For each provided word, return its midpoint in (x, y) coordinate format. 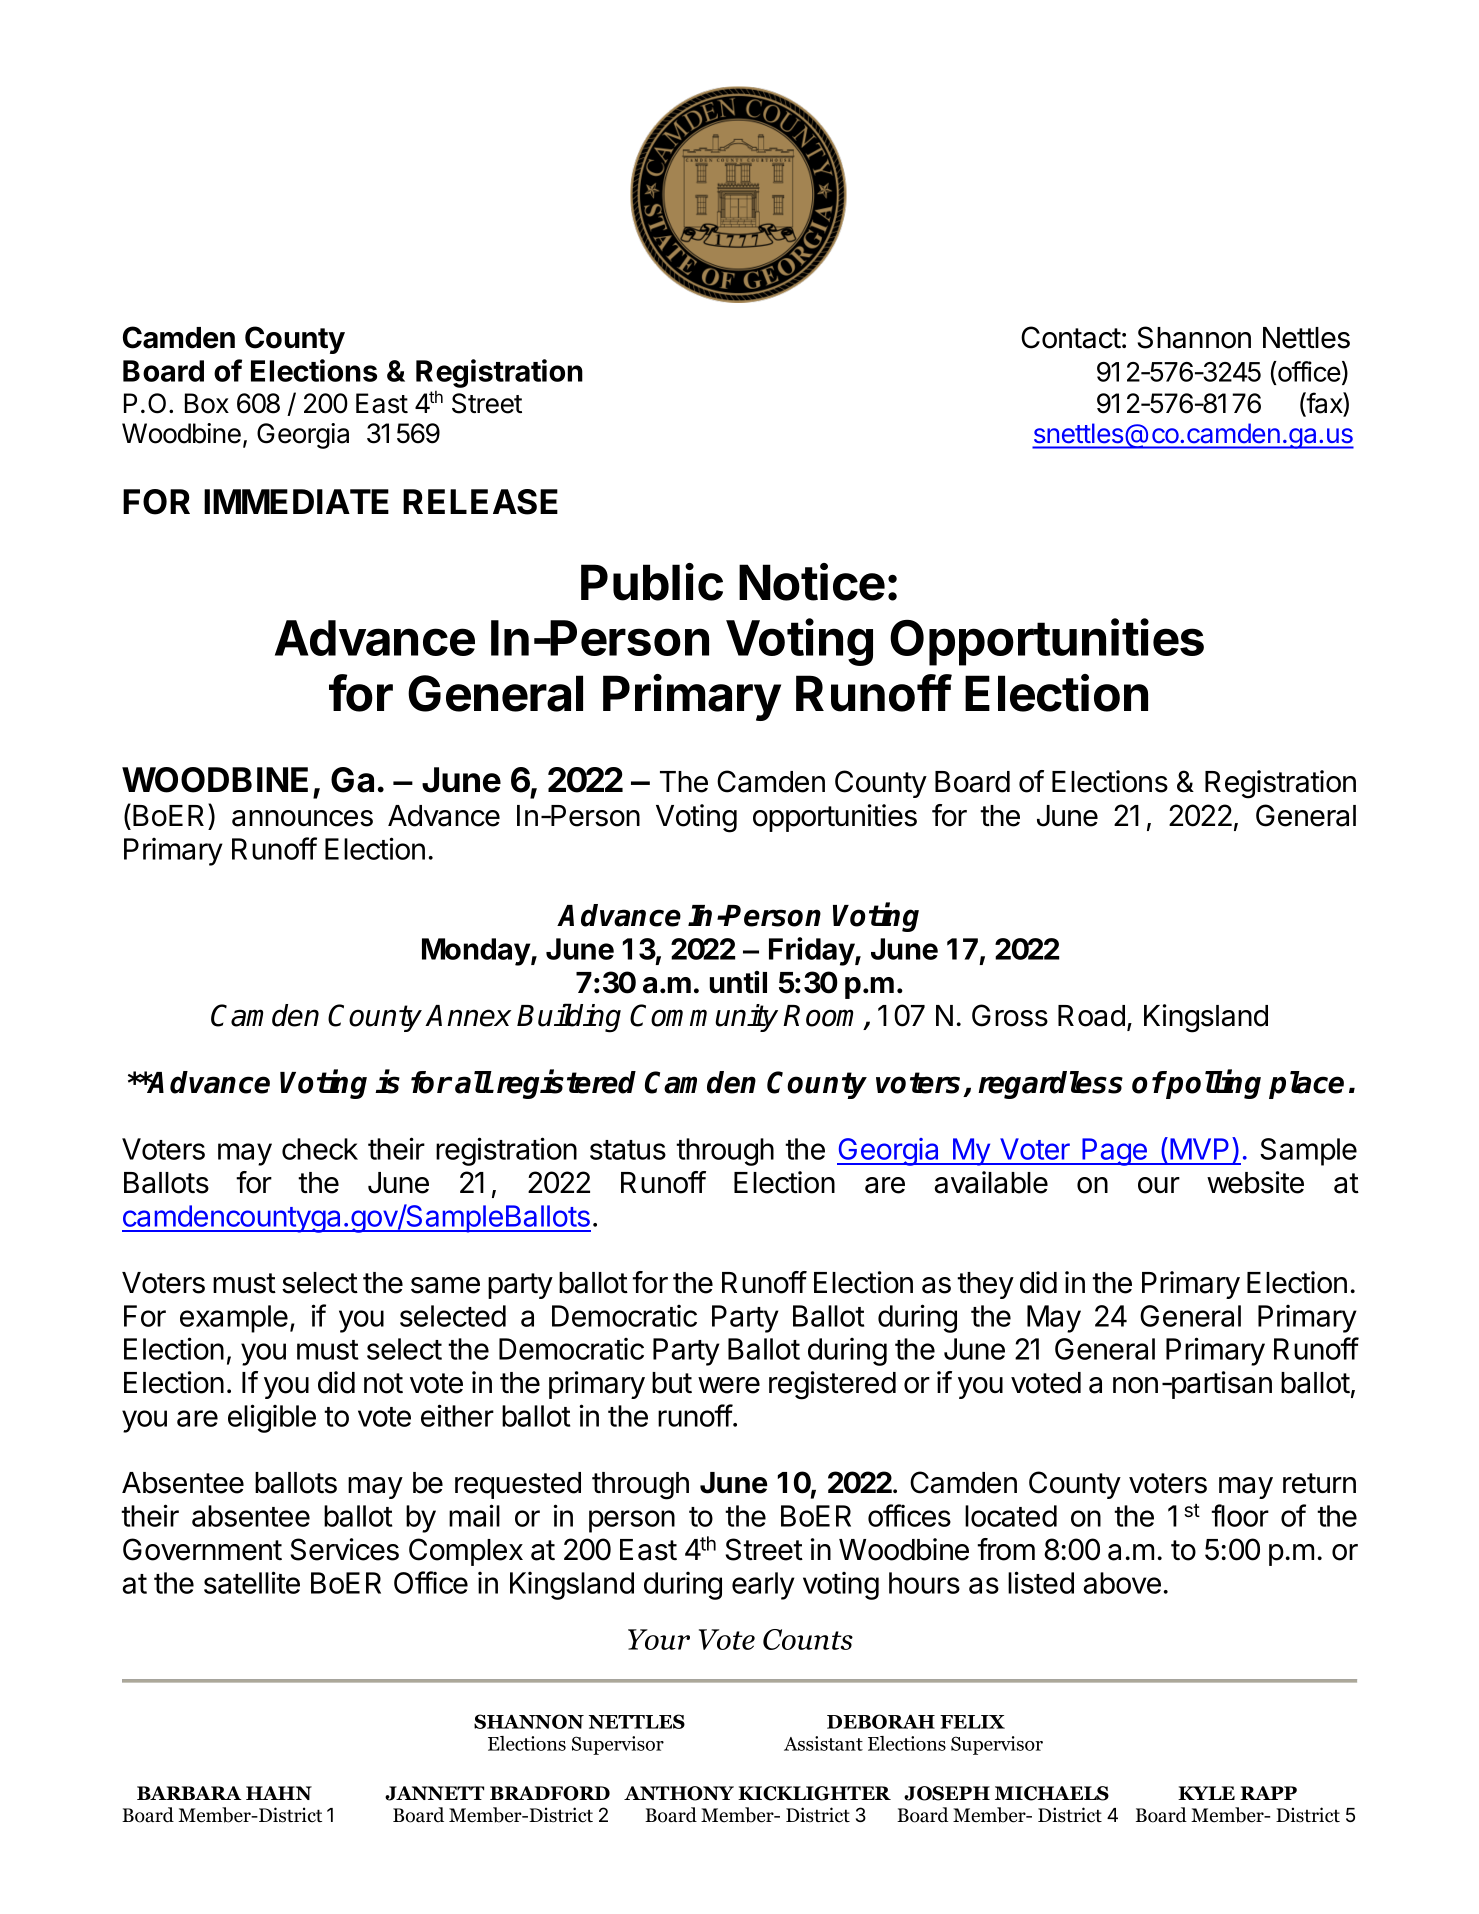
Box (207, 403)
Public (652, 582)
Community (704, 1018)
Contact (1071, 337)
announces (302, 818)
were (729, 1385)
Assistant (823, 1743)
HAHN (279, 1793)
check (320, 1149)
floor (1240, 1515)
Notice (812, 582)
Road (1091, 1016)
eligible (272, 1418)
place (1306, 1085)
